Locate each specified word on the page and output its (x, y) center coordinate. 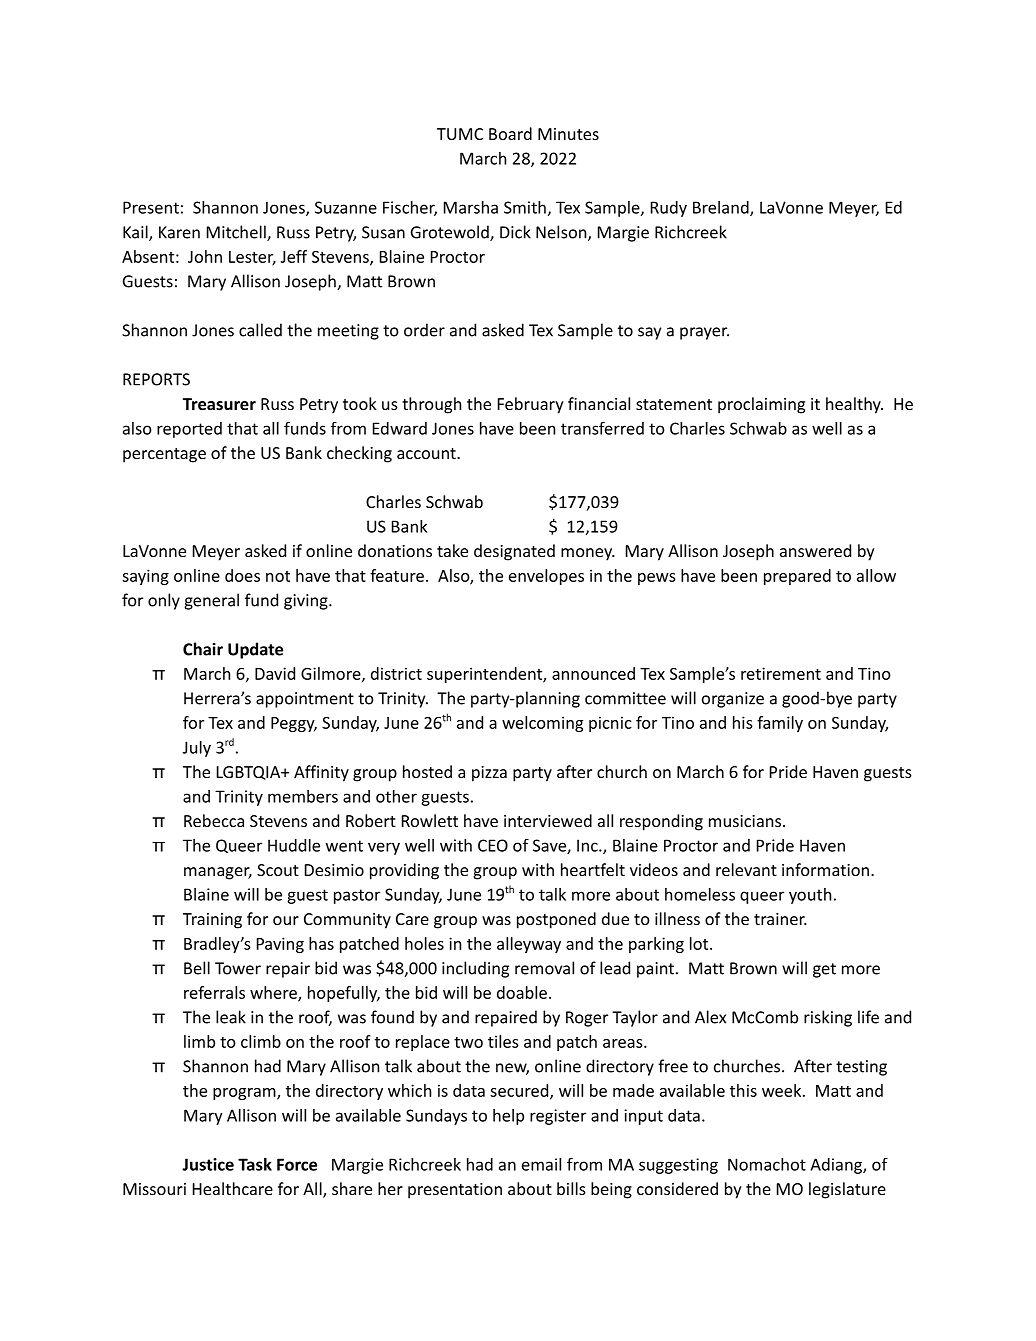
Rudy (669, 209)
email (541, 1164)
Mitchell (237, 233)
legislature (847, 1190)
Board (510, 133)
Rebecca (214, 820)
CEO (493, 845)
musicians (746, 821)
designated (514, 552)
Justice (208, 1164)
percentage (164, 455)
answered (815, 550)
